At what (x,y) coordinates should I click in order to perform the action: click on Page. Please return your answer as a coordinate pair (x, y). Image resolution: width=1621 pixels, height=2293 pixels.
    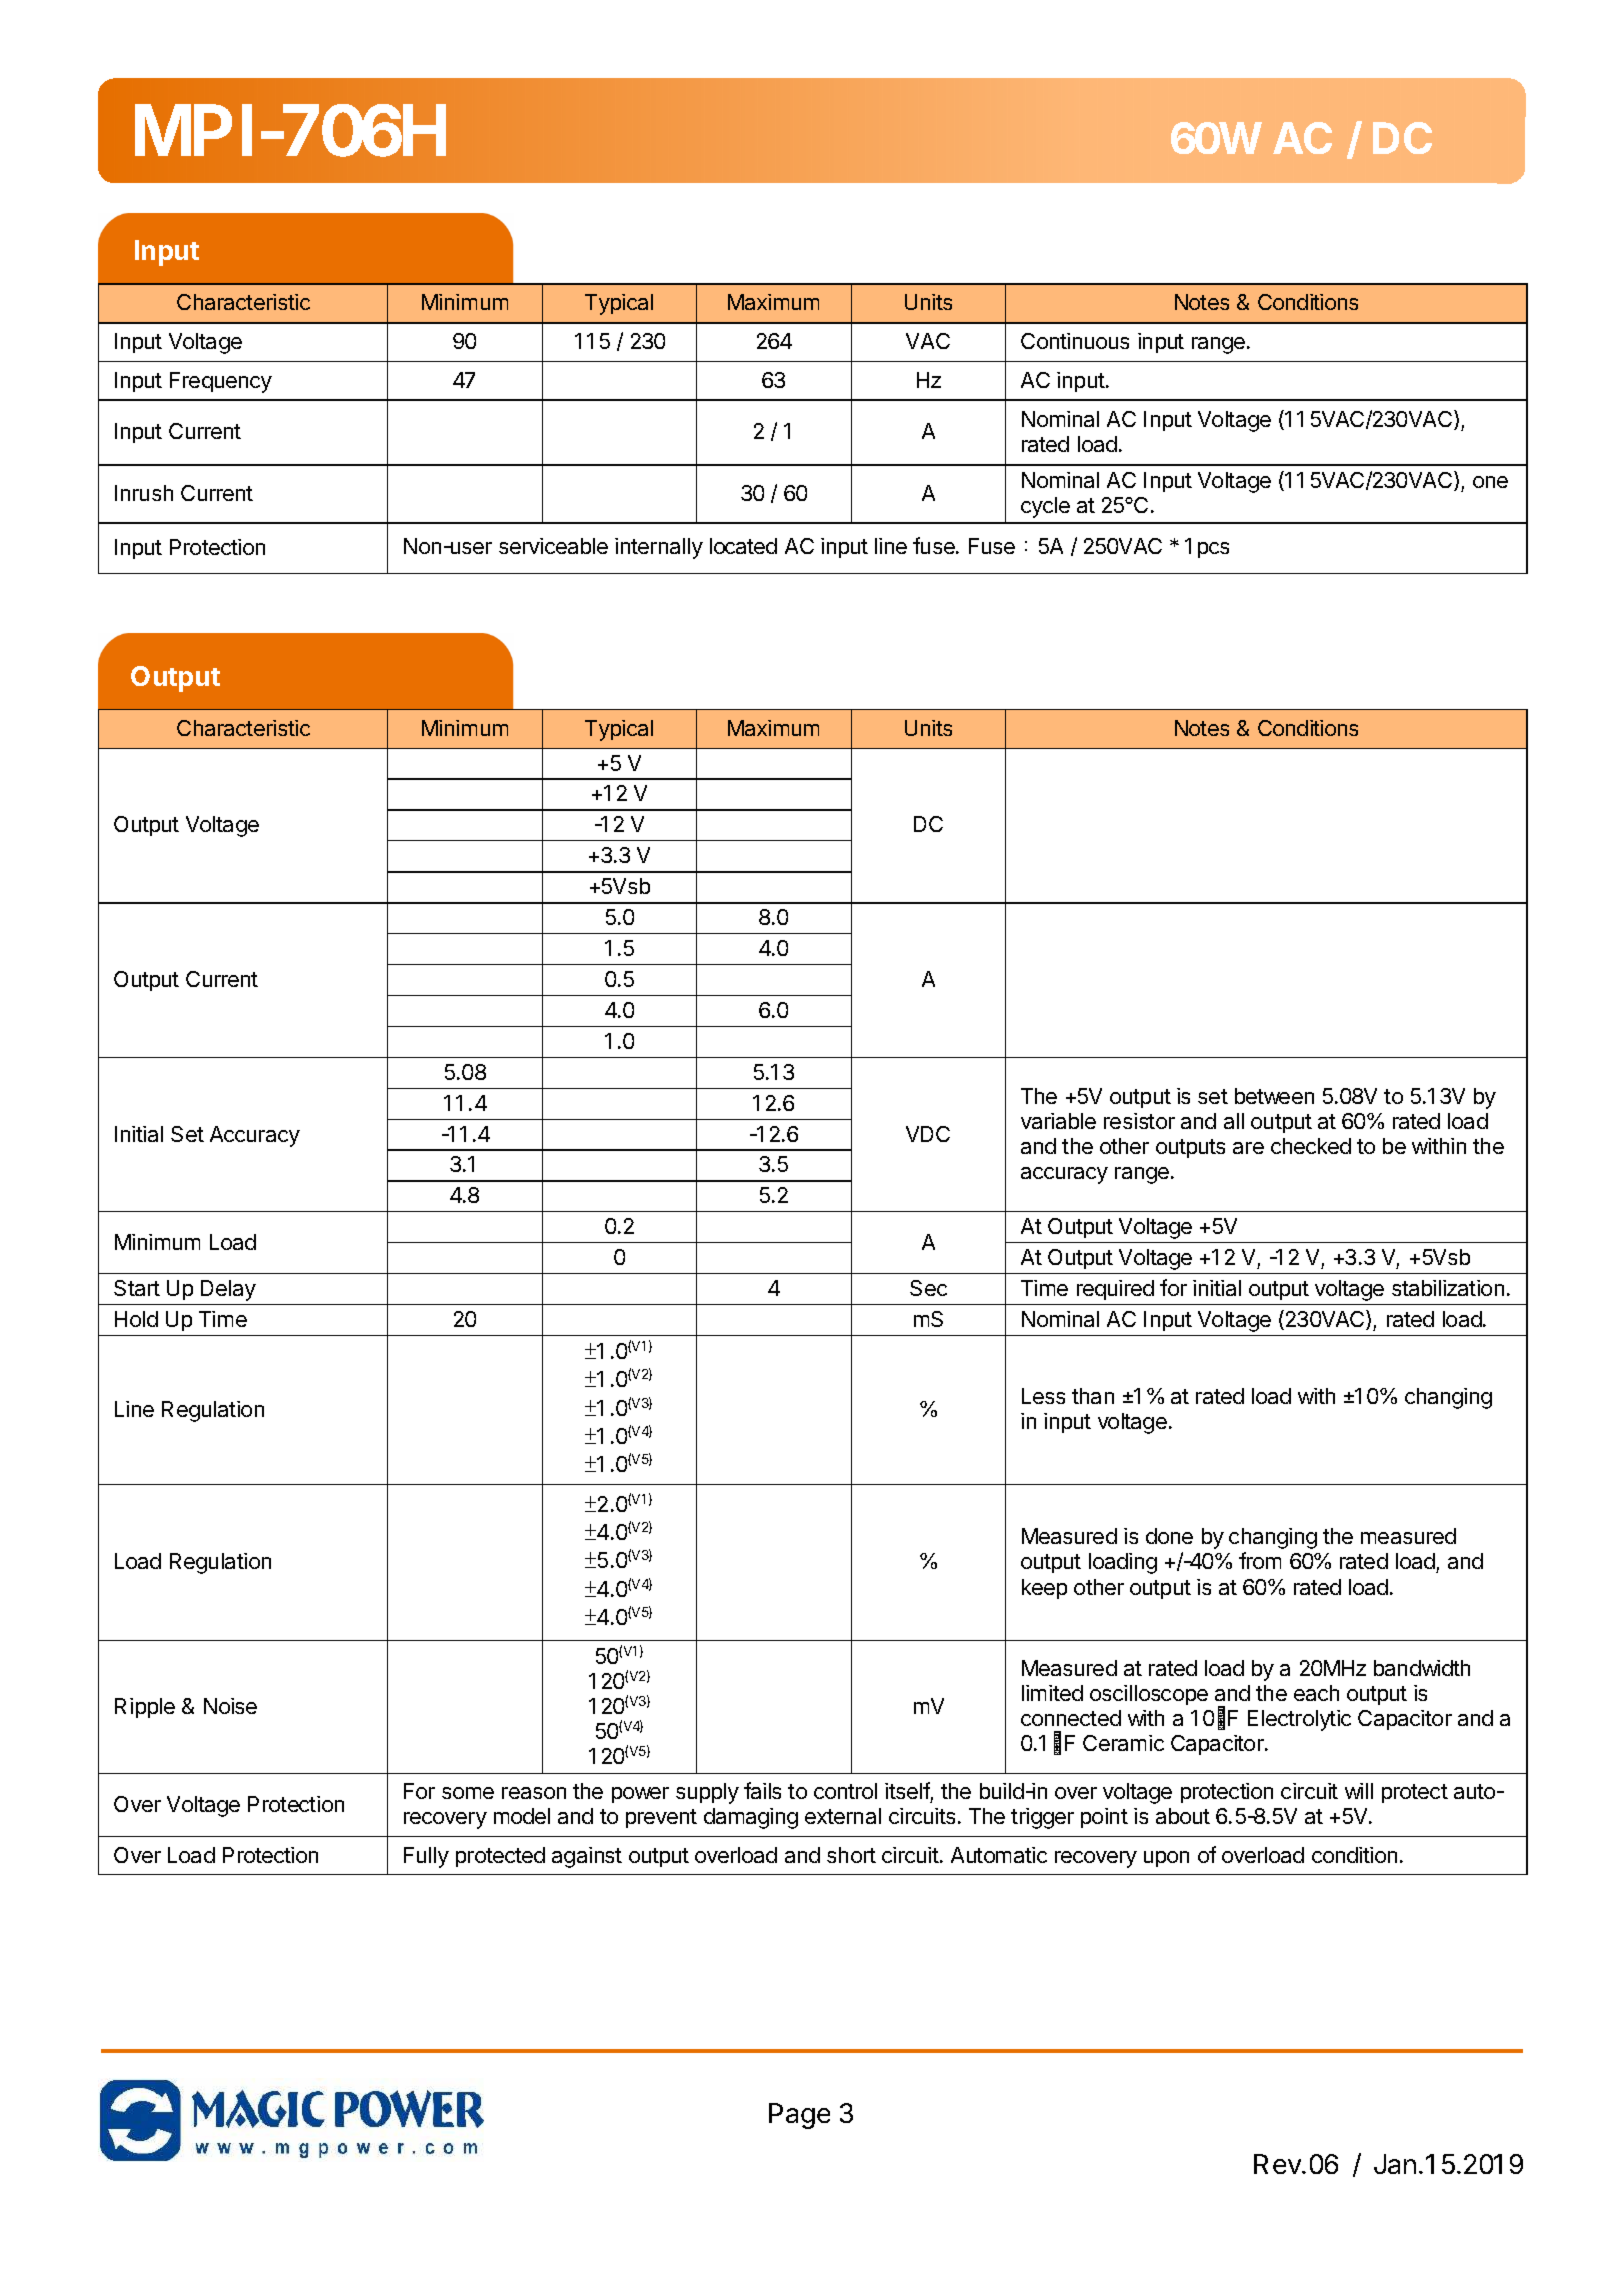
    Looking at the image, I should click on (799, 2116).
